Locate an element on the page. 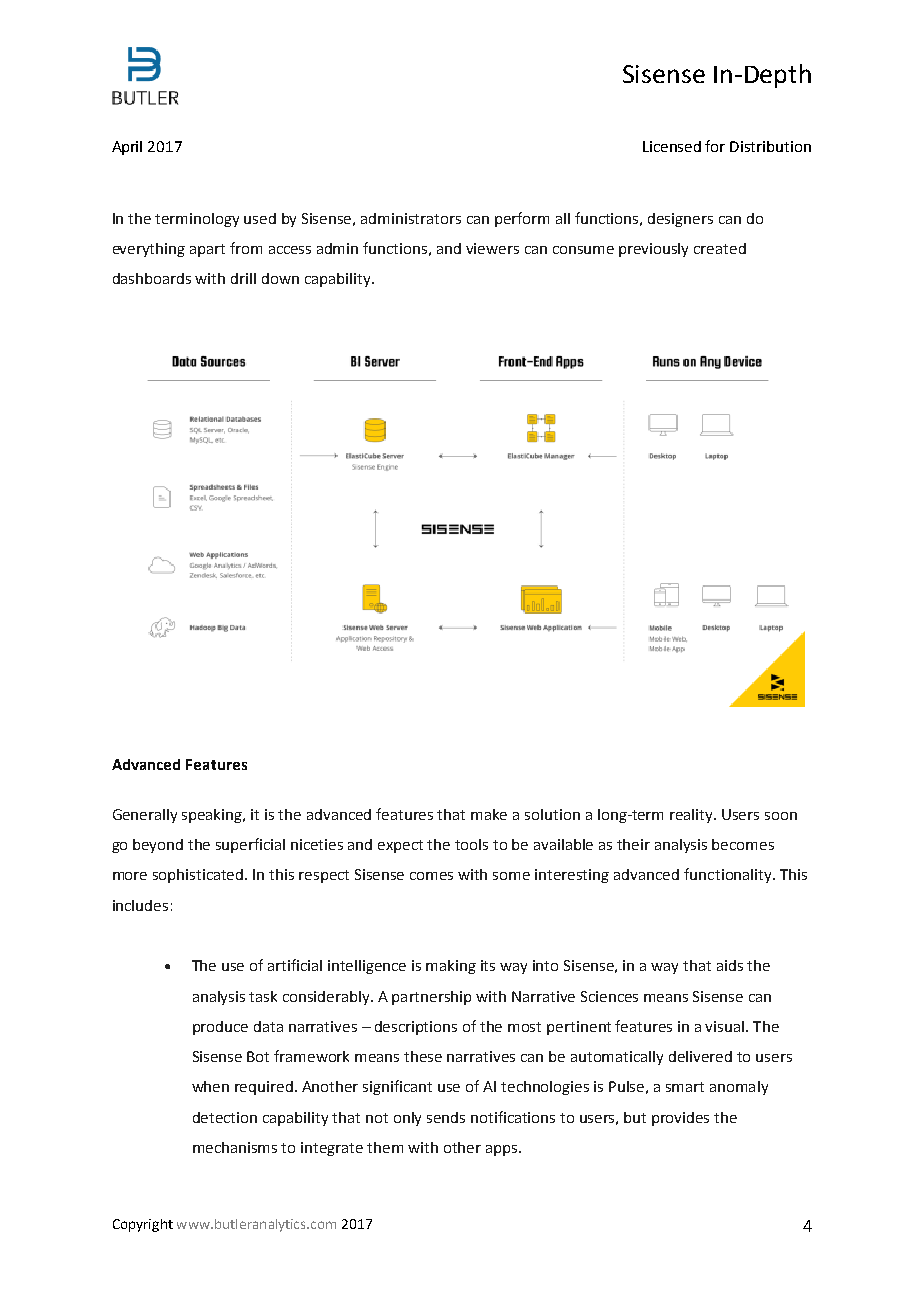 The image size is (924, 1308). produce is located at coordinates (220, 1028).
